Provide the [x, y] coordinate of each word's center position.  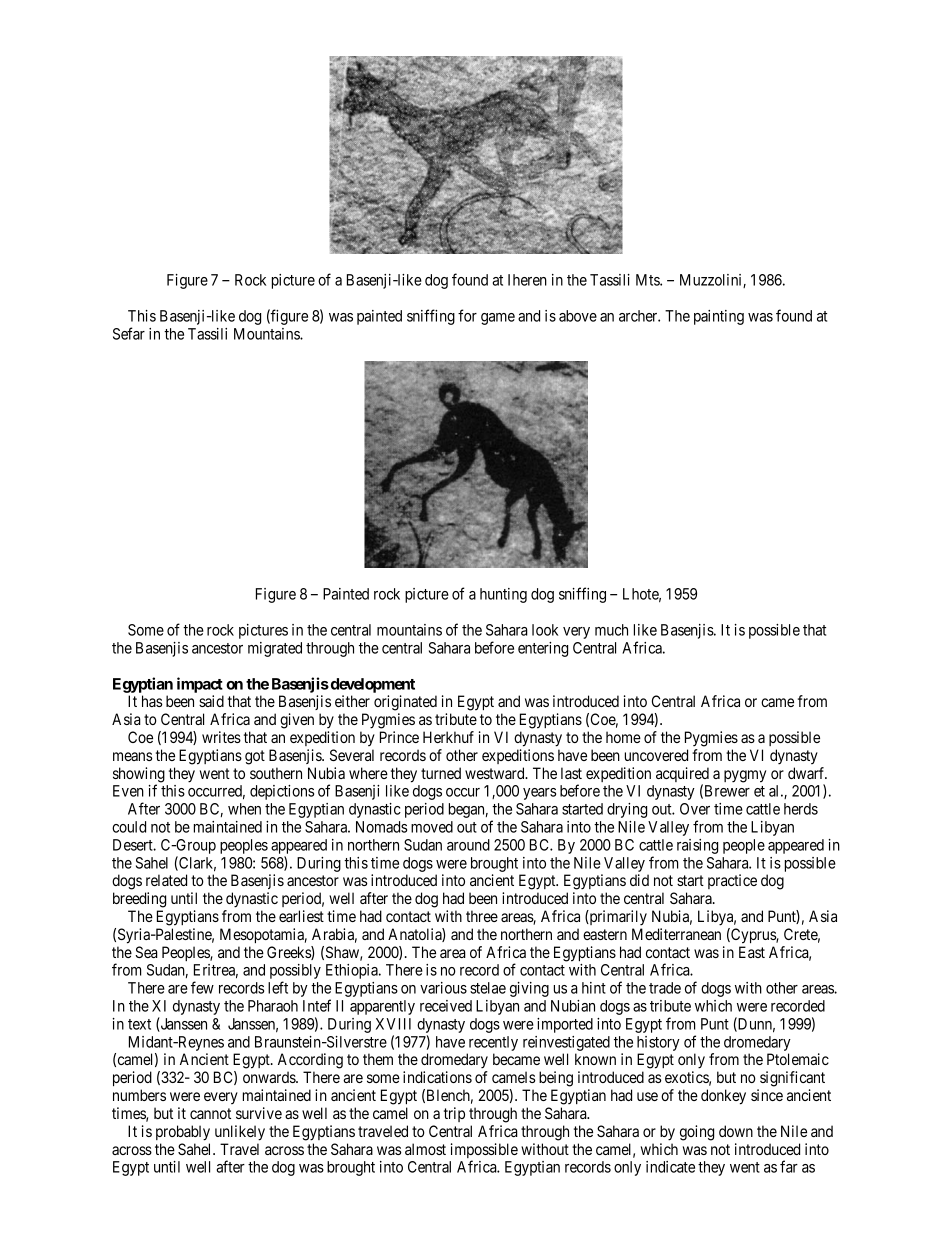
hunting [503, 595]
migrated [275, 649]
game [498, 319]
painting [719, 317]
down [736, 1131]
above [578, 316]
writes [221, 737]
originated [405, 703]
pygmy [745, 776]
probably [183, 1133]
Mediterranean [676, 934]
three [482, 916]
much [611, 630]
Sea [146, 952]
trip [454, 1114]
